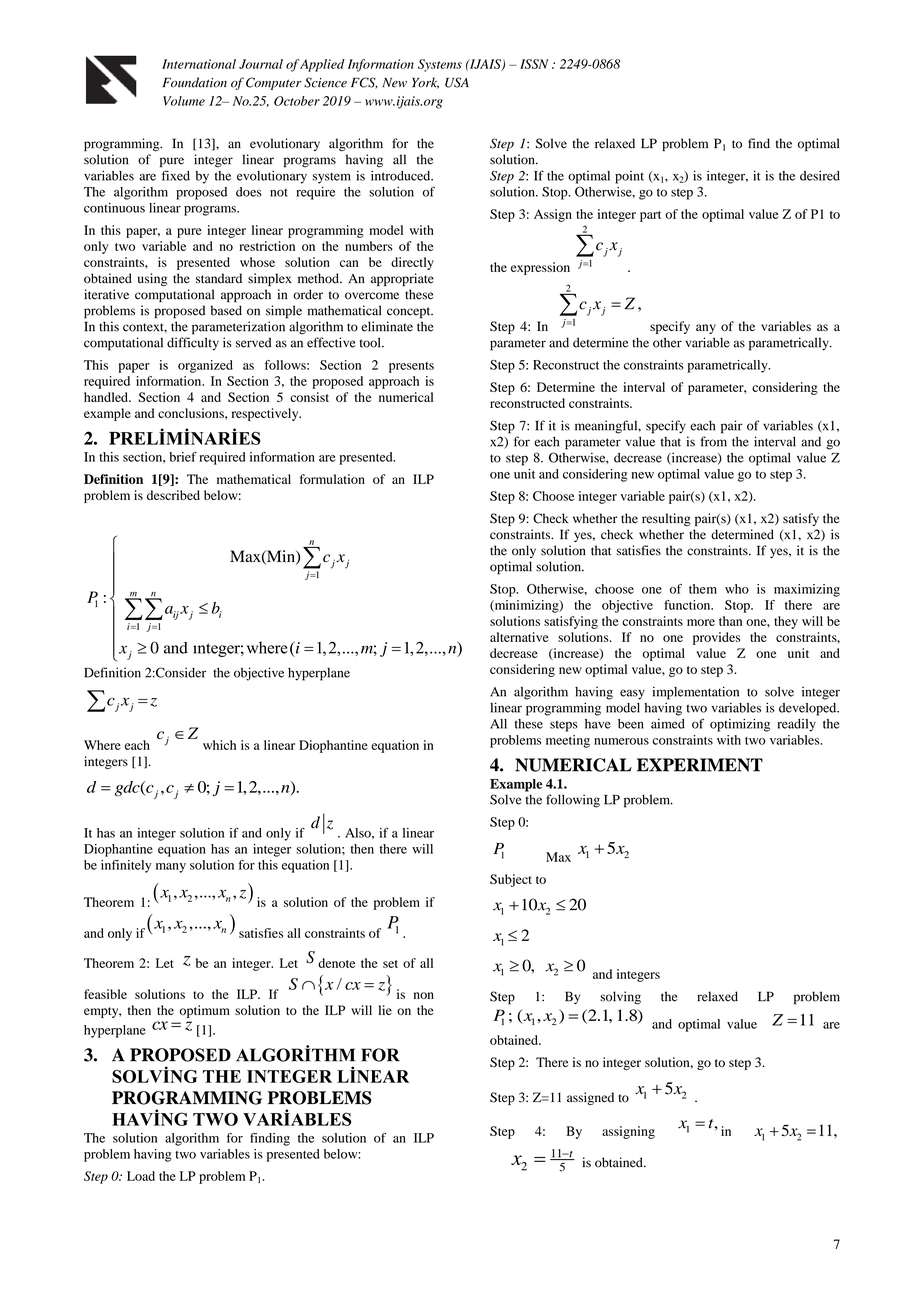 Image resolution: width=924 pixels, height=1308 pixels. Describe the element at coordinates (205, 366) in the document. I see `organized` at that location.
